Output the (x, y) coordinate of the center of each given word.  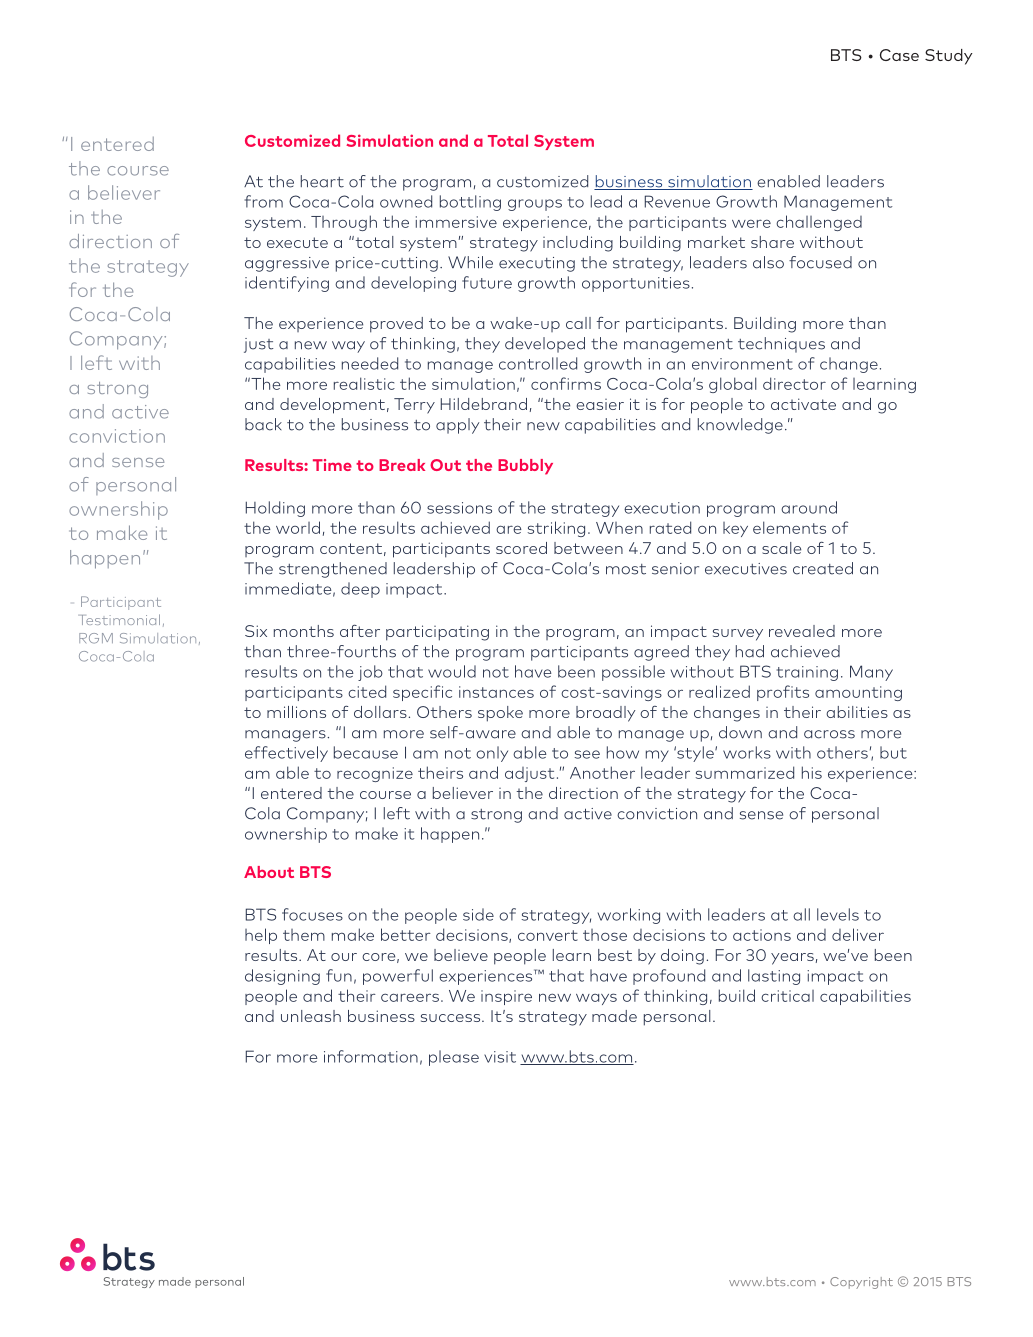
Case (899, 55)
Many (871, 673)
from (264, 201)
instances (496, 692)
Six (256, 631)
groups (535, 205)
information (371, 1056)
